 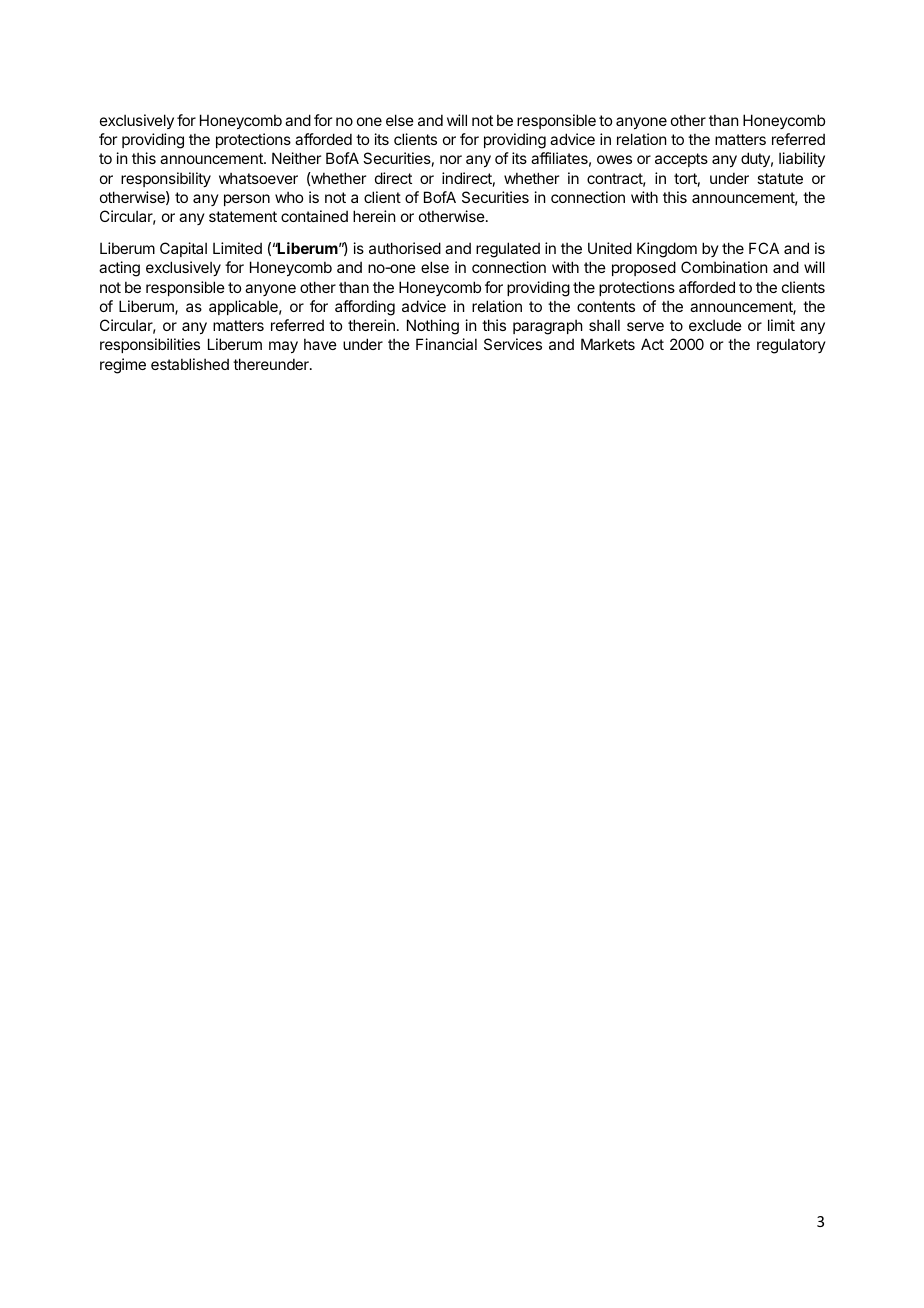 I want to click on contained, so click(x=314, y=216).
